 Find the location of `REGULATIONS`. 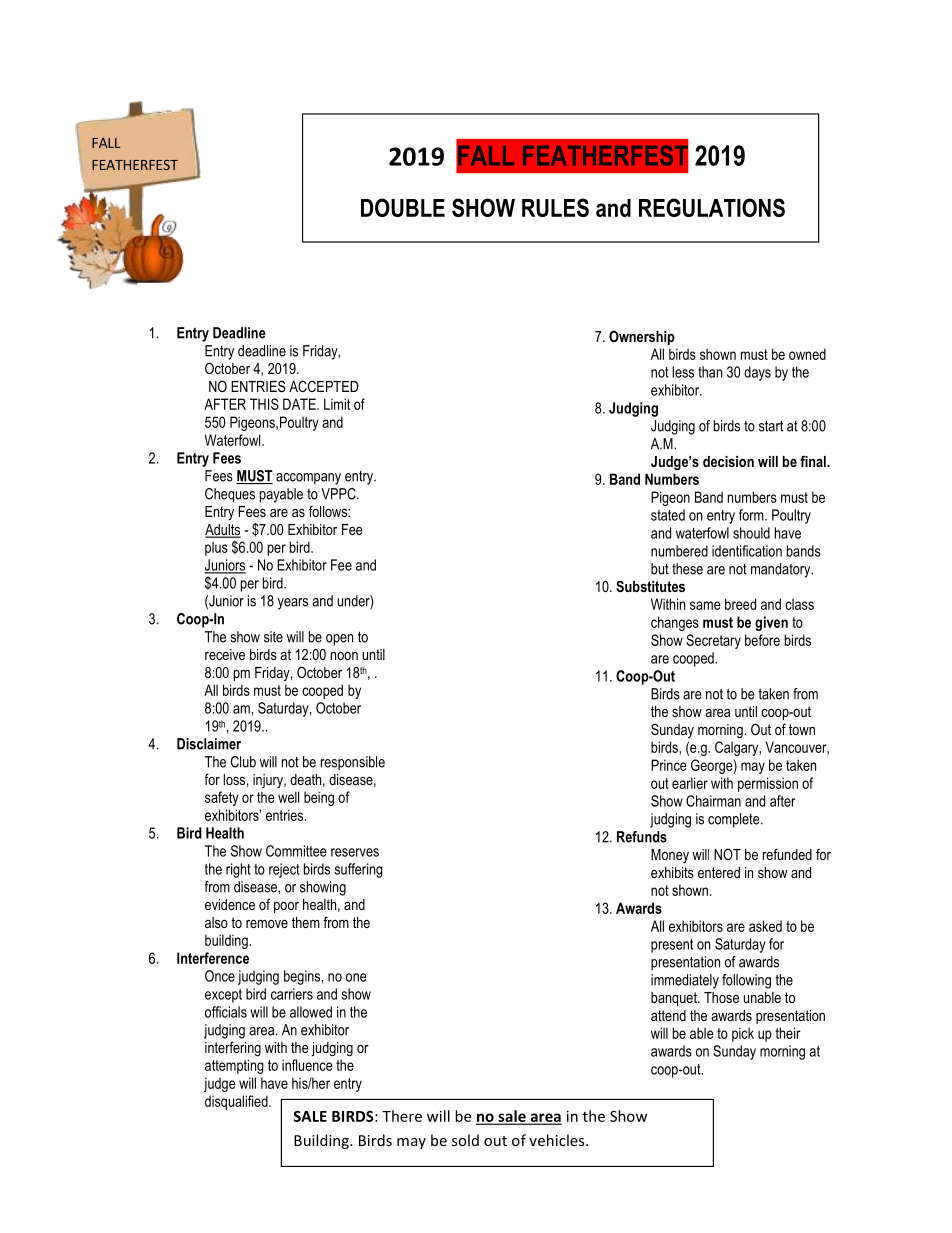

REGULATIONS is located at coordinates (712, 207).
